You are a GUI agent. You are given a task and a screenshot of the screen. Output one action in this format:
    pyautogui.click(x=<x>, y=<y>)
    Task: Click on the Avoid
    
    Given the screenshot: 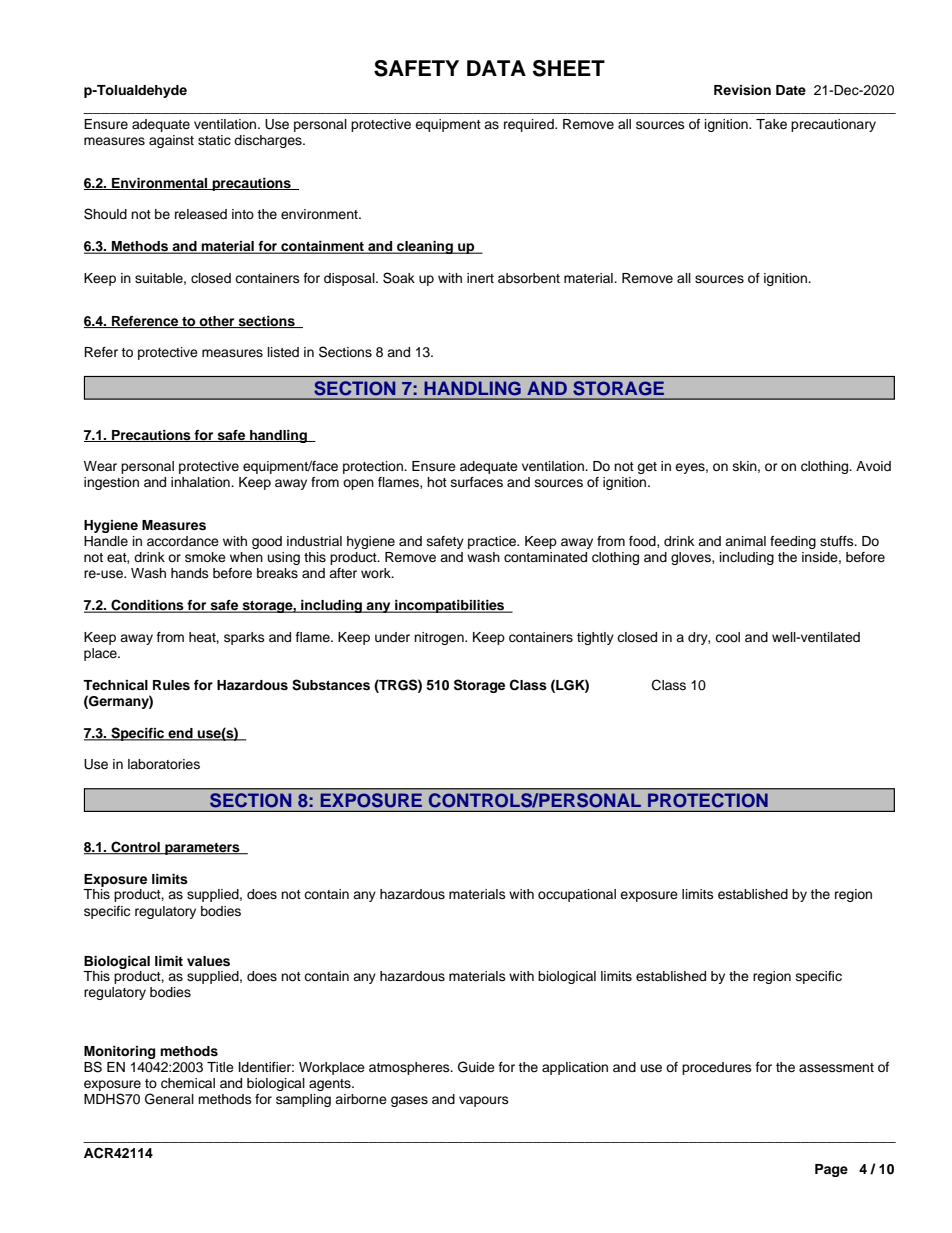 What is the action you would take?
    pyautogui.click(x=873, y=466)
